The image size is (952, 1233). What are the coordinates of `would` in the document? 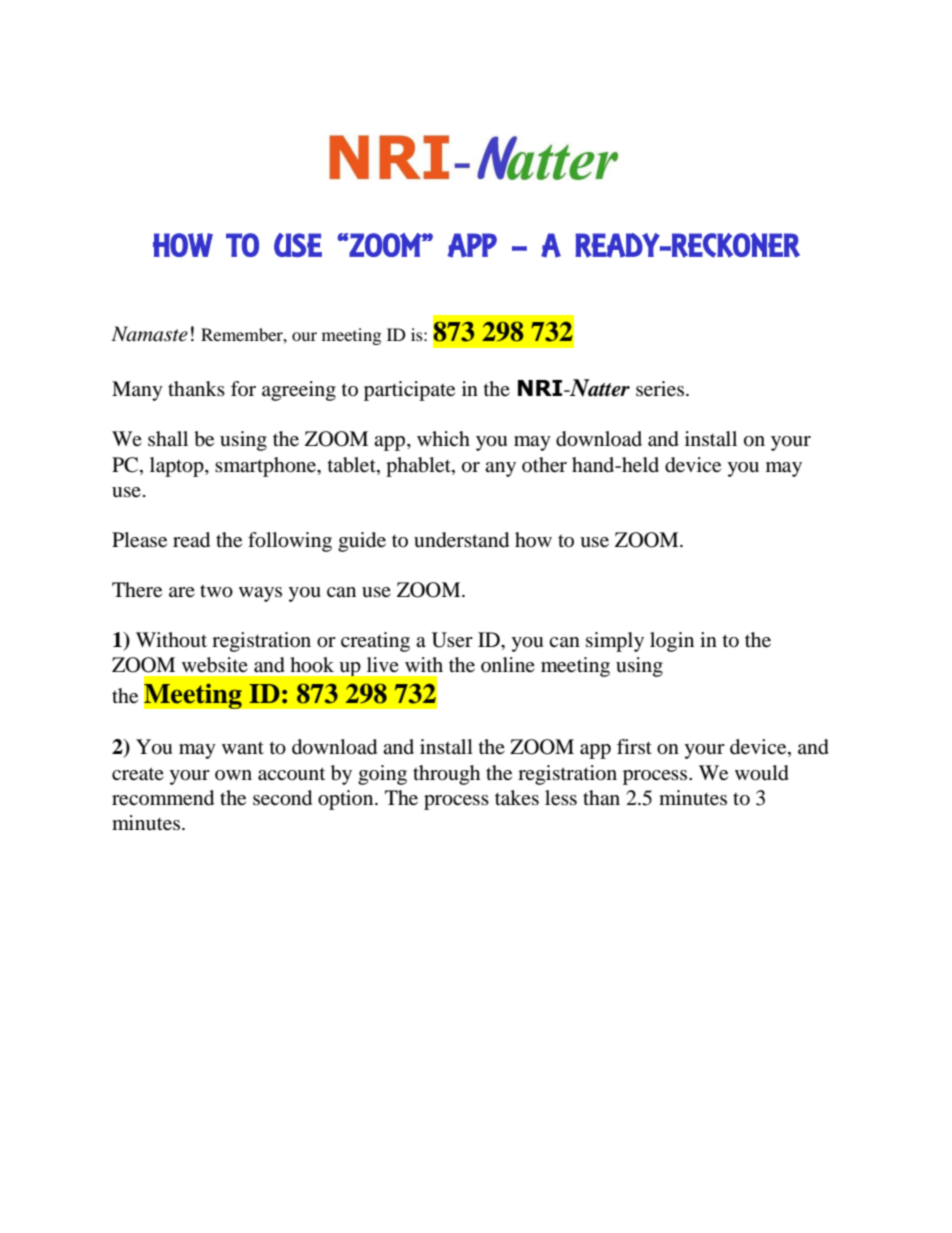 It's located at (762, 773).
